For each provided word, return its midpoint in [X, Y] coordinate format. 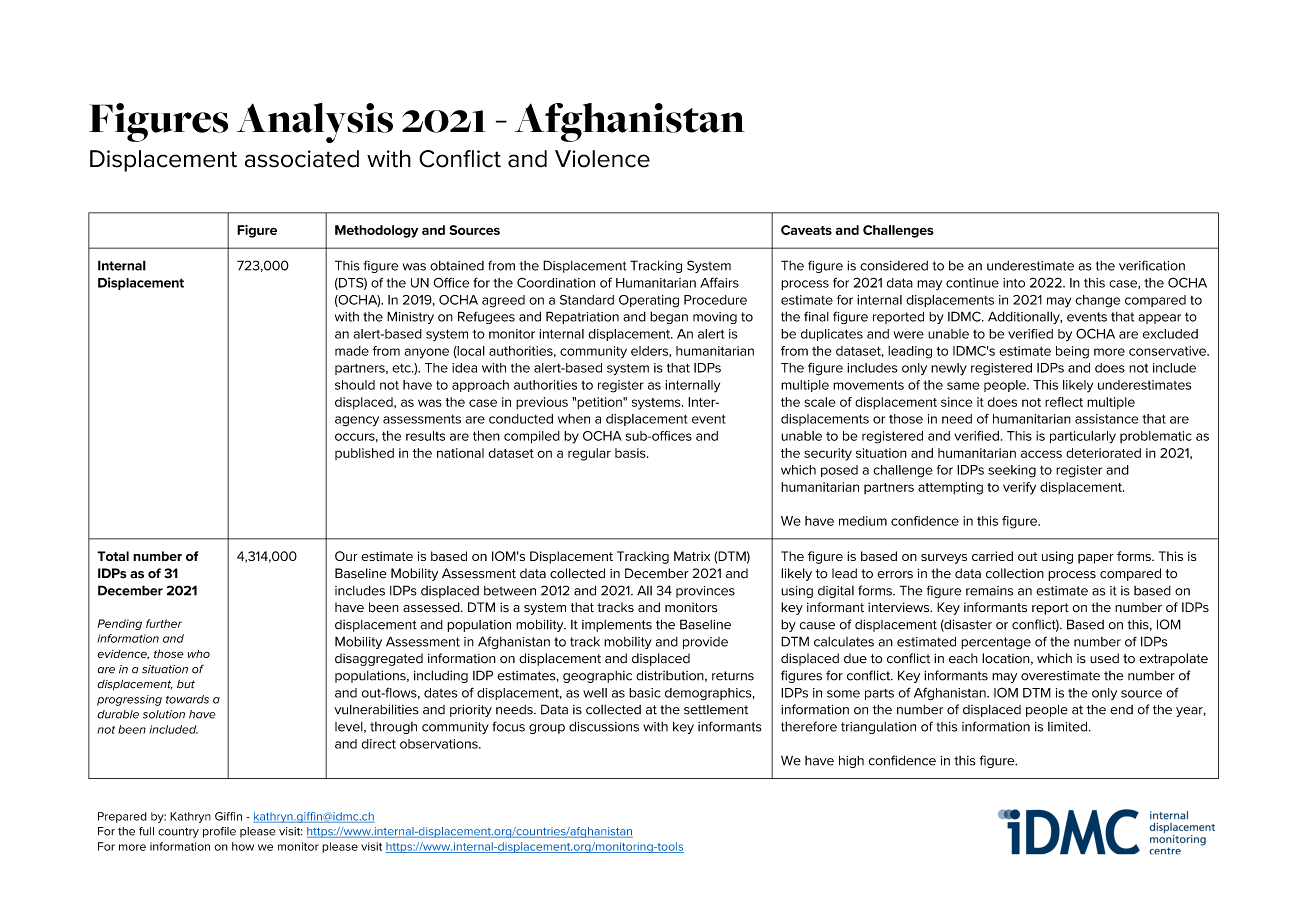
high [851, 761]
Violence [602, 159]
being [1072, 352]
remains [989, 591]
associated [302, 159]
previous [542, 403]
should [355, 385]
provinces [705, 592]
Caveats [806, 230]
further [164, 623]
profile [219, 832]
